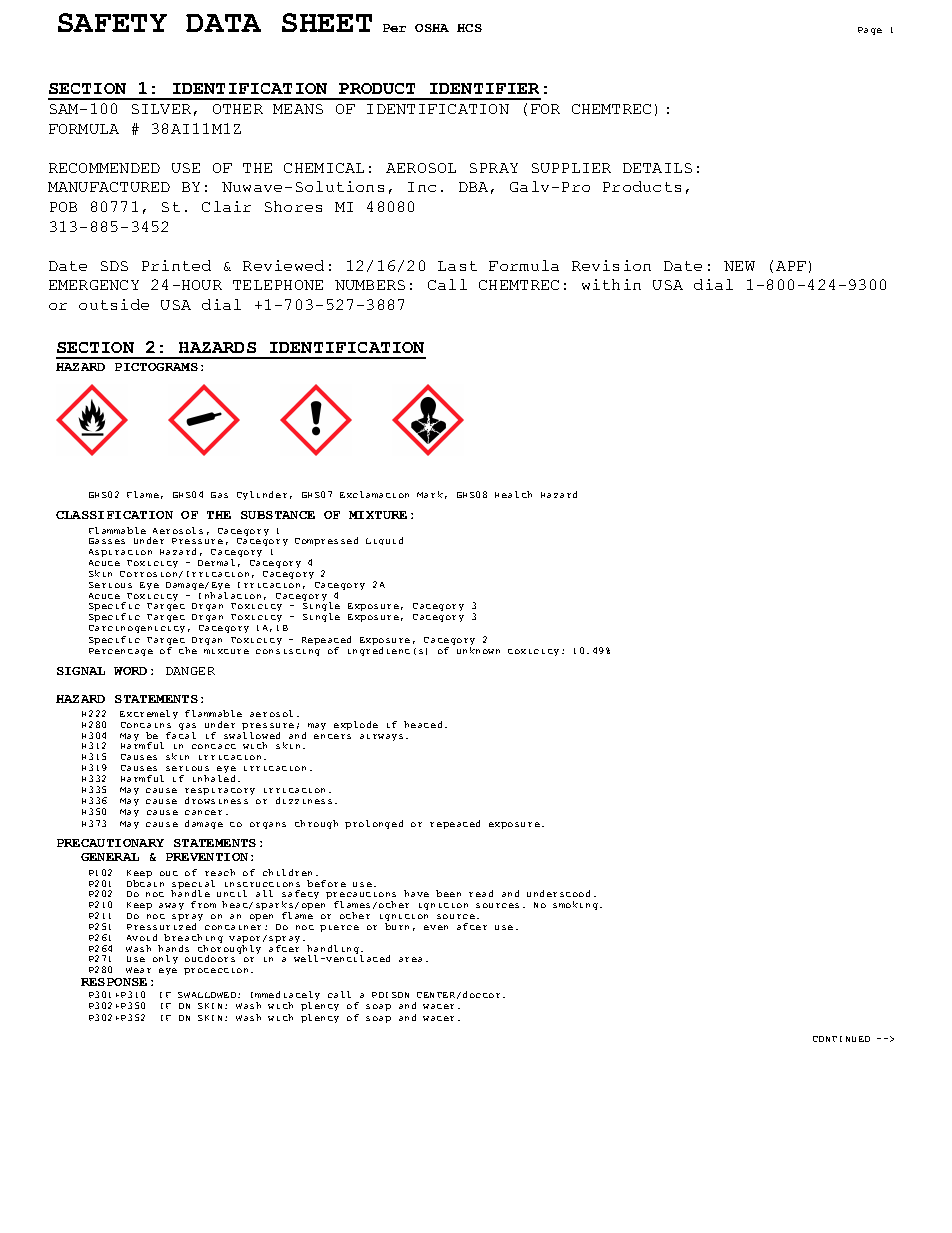  Describe the element at coordinates (190, 671) in the page. I see `DANGER` at that location.
